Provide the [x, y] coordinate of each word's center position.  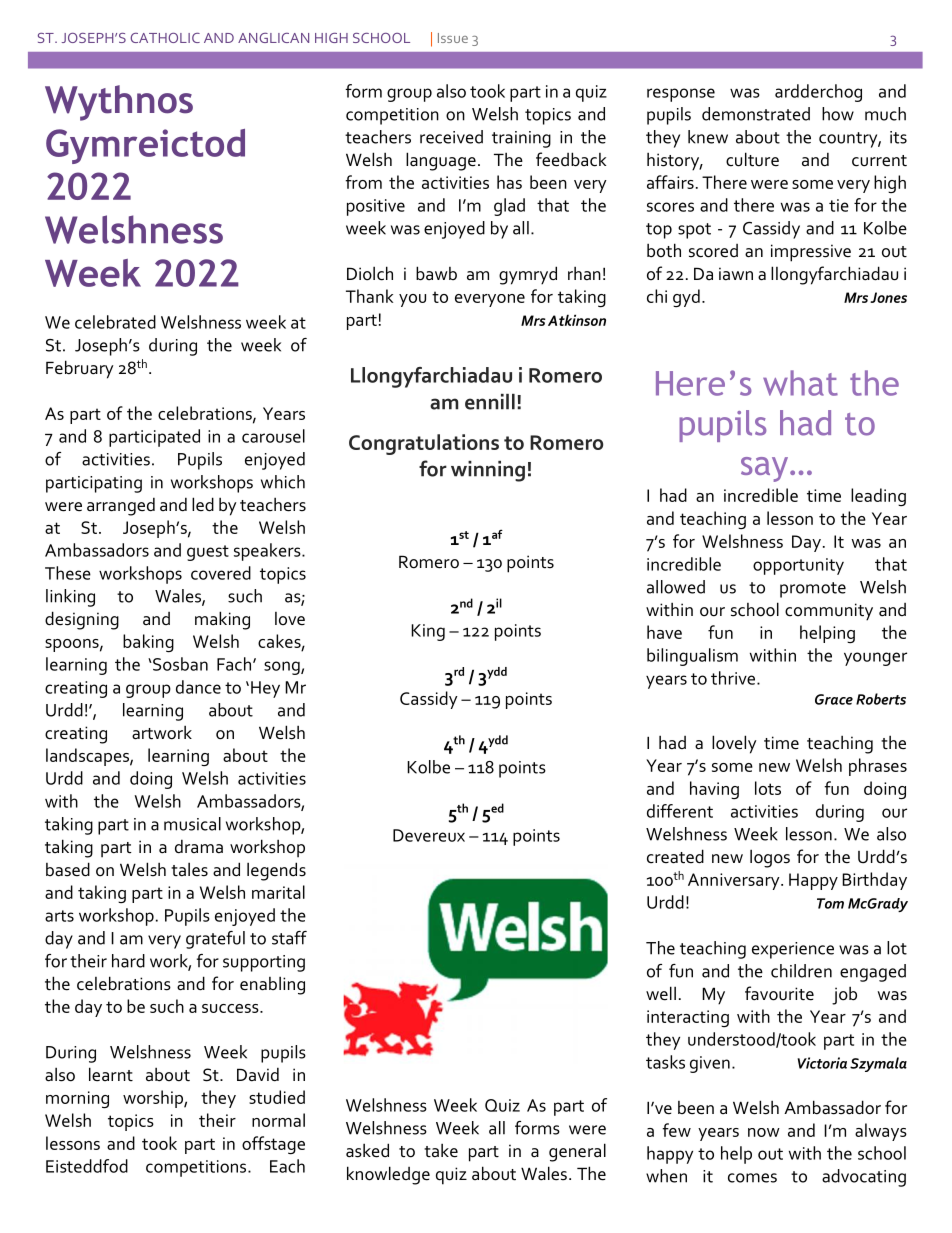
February [79, 369]
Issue [453, 38]
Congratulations [424, 444]
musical [192, 824]
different [680, 811]
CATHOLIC [165, 38]
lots [768, 788]
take [441, 1150]
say [766, 469]
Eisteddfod [87, 1166]
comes [752, 1178]
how [838, 114]
